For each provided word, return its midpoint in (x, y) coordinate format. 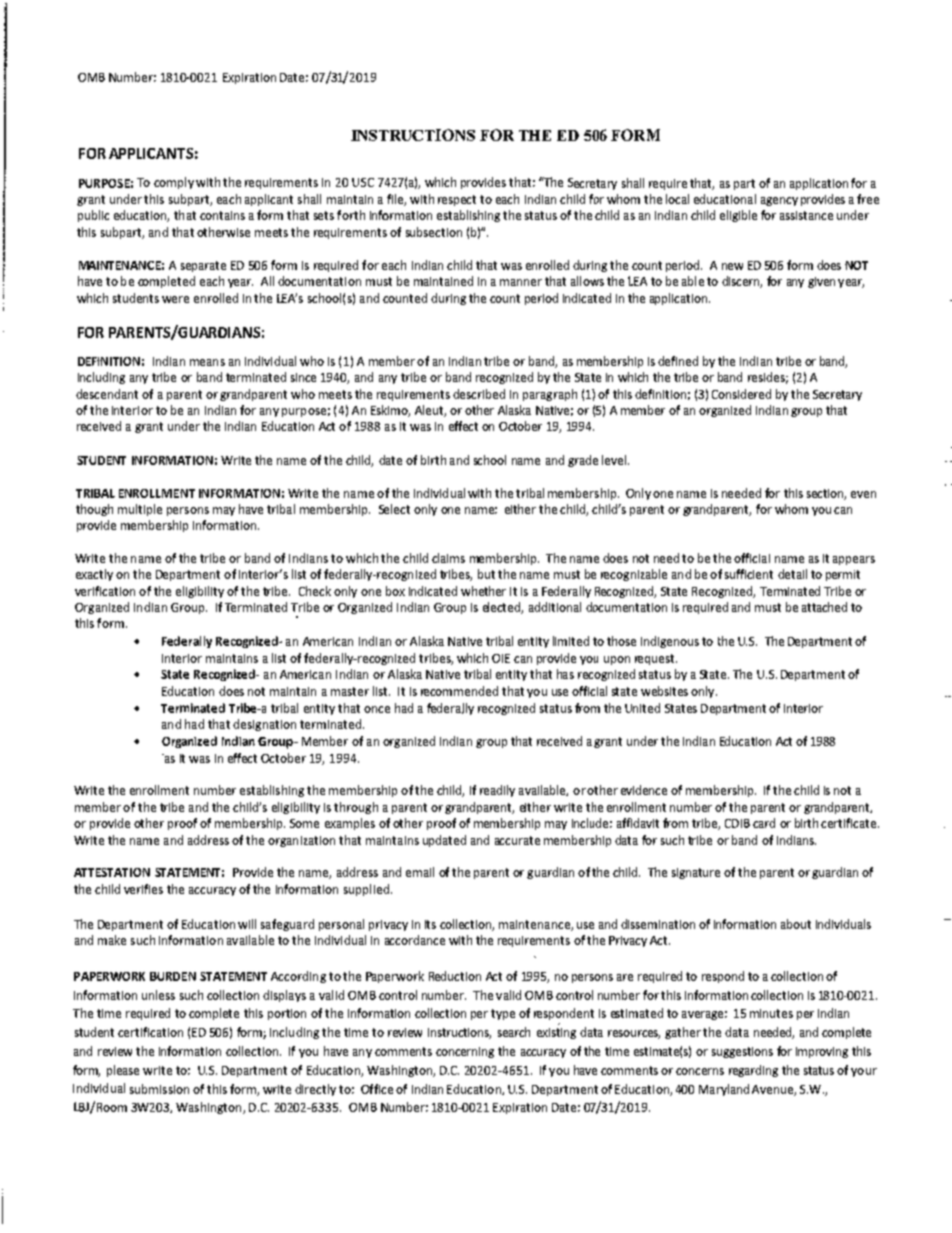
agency (779, 201)
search (514, 1032)
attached (824, 607)
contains (222, 215)
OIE (501, 658)
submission (159, 1089)
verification (105, 591)
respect (457, 200)
